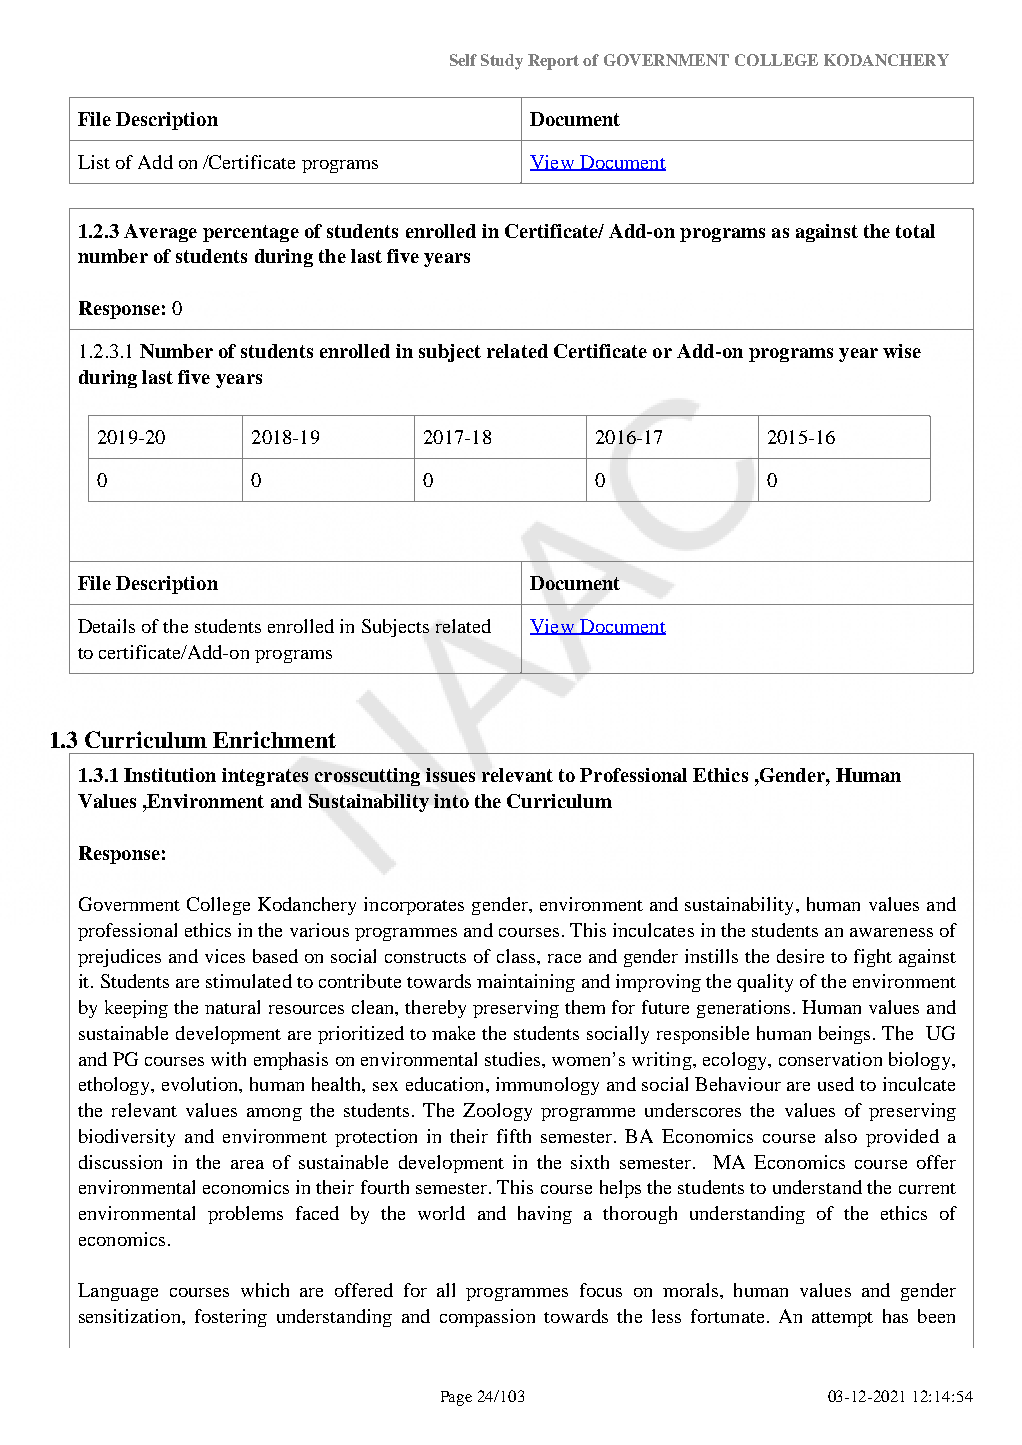 The width and height of the page is (1022, 1445). What do you see at coordinates (94, 162) in the page?
I see `List` at bounding box center [94, 162].
